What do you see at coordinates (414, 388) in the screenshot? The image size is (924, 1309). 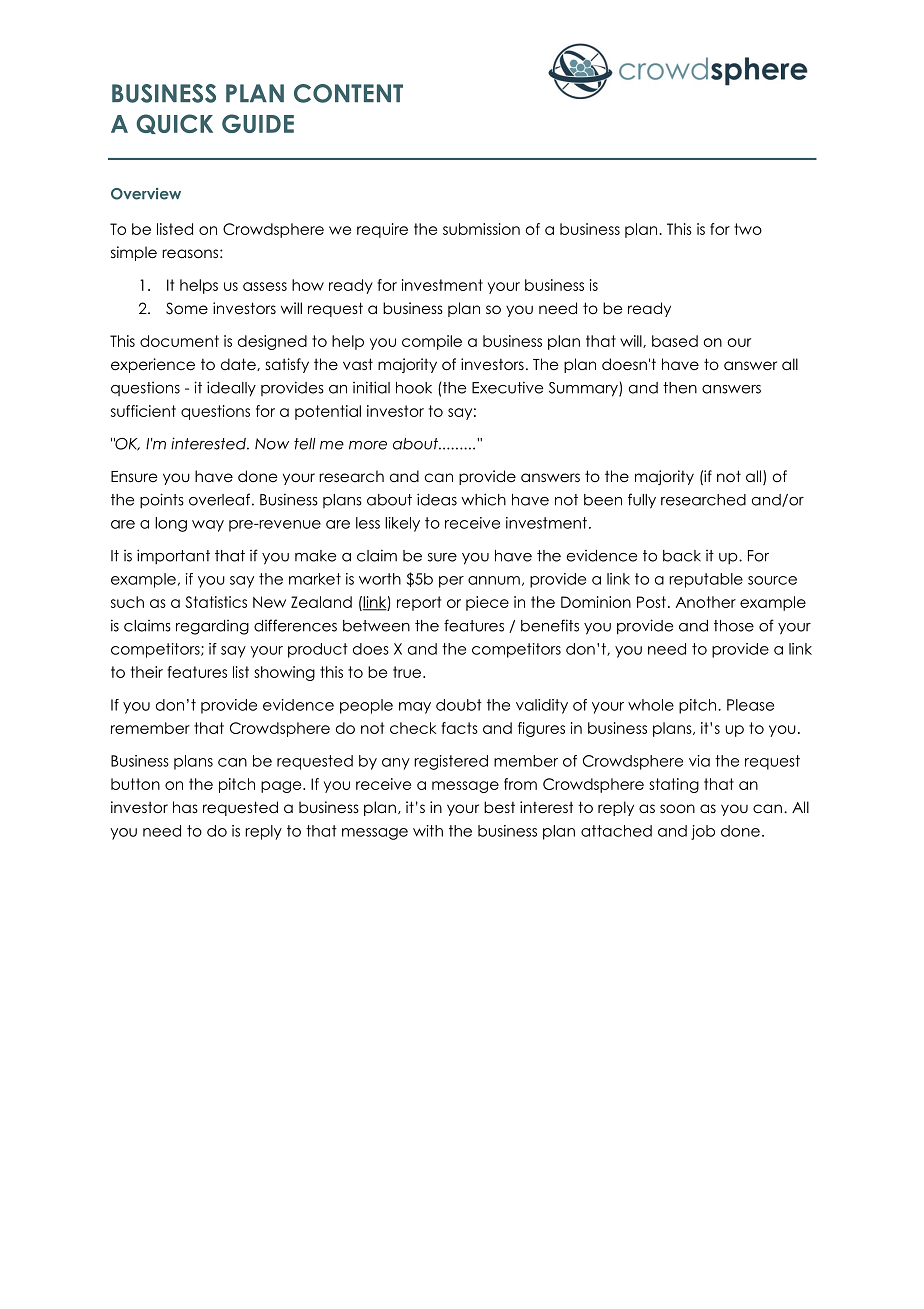 I see `hook` at bounding box center [414, 388].
